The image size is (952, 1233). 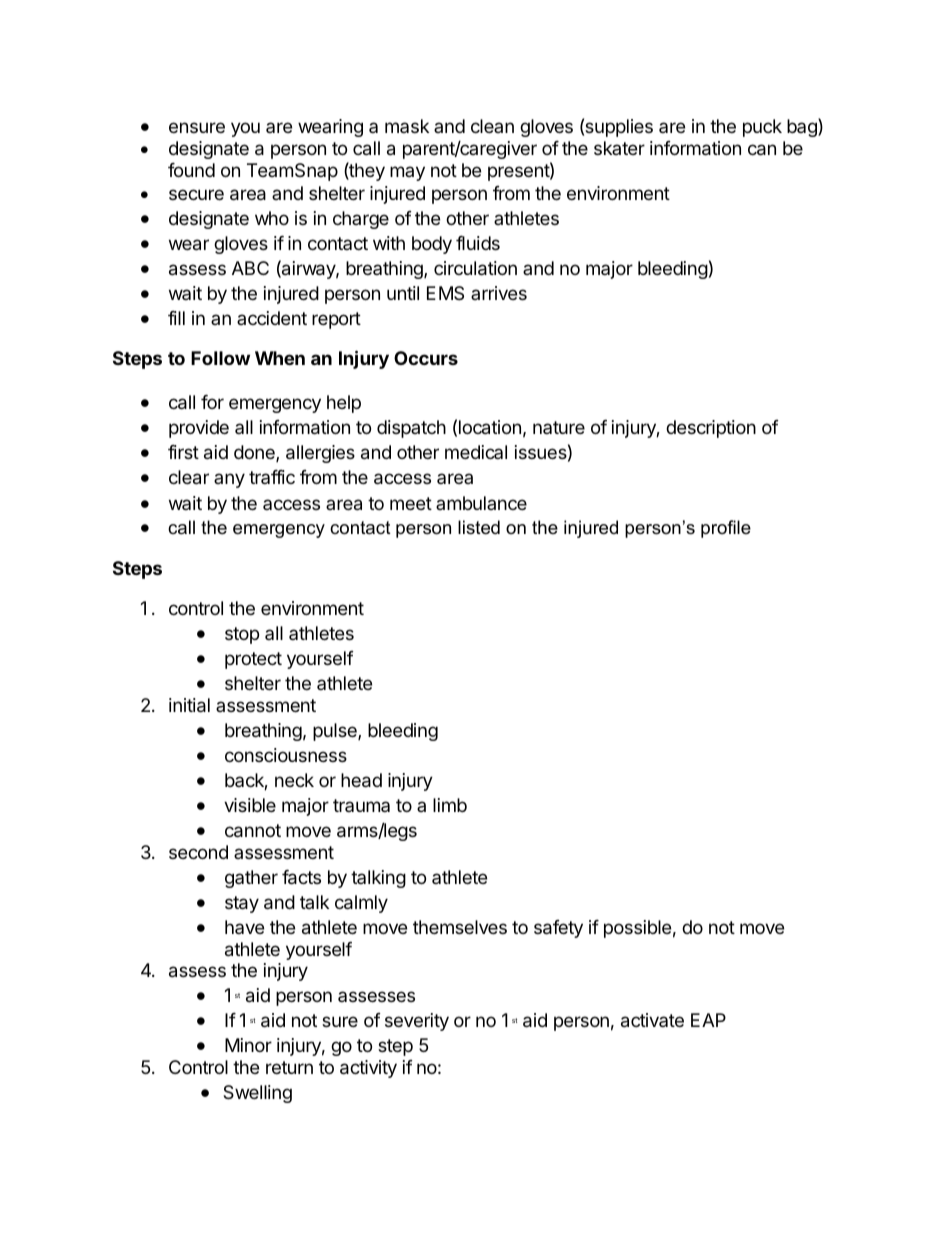 What do you see at coordinates (253, 831) in the screenshot?
I see `cannot` at bounding box center [253, 831].
